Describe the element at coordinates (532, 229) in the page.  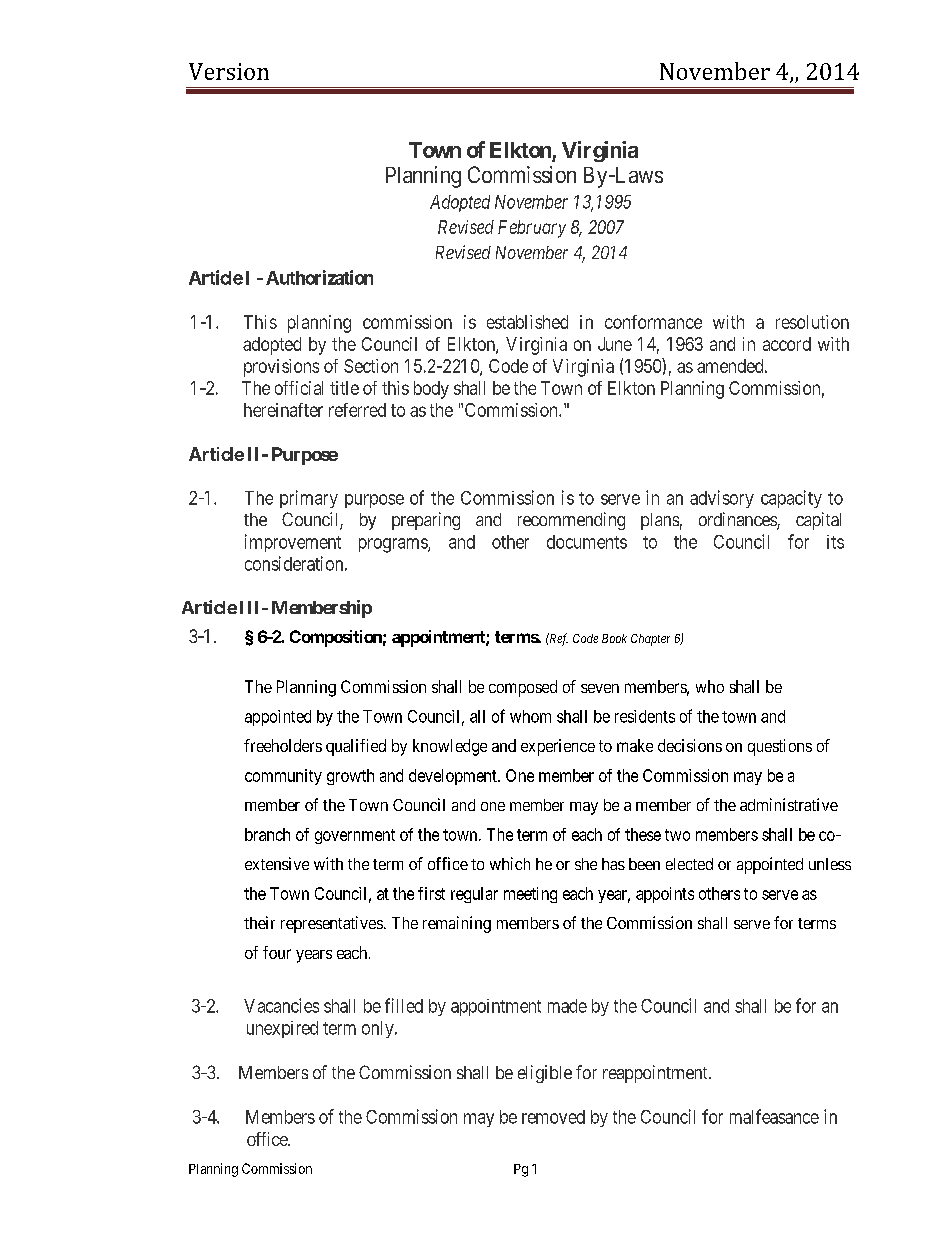
I see `February` at that location.
